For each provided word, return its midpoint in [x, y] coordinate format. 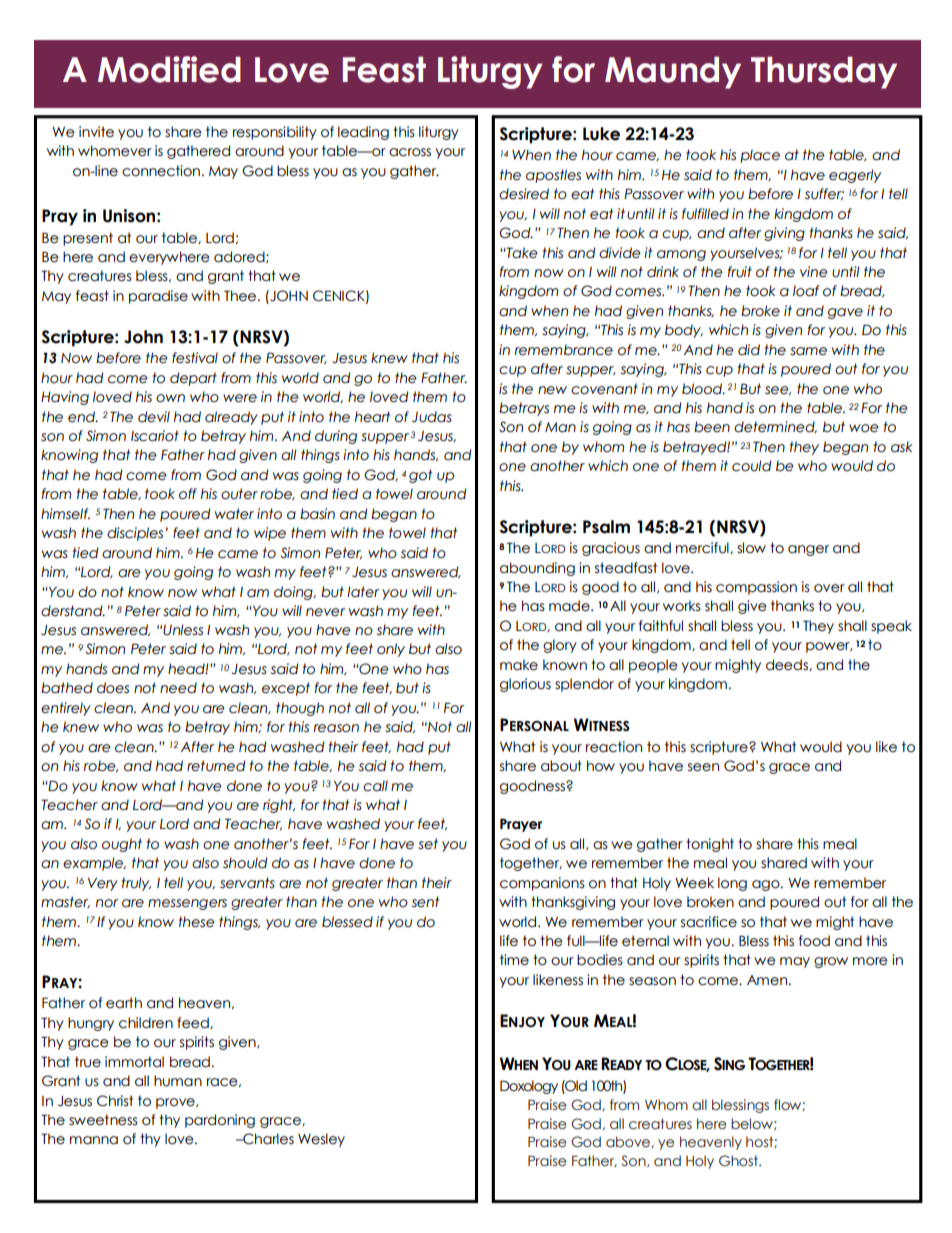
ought [122, 845]
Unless [183, 630]
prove [176, 1103]
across [410, 152]
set [428, 844]
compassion [756, 588]
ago [767, 885]
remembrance [564, 350]
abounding [537, 569]
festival [195, 358]
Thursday [824, 72]
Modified [169, 69]
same [808, 351]
